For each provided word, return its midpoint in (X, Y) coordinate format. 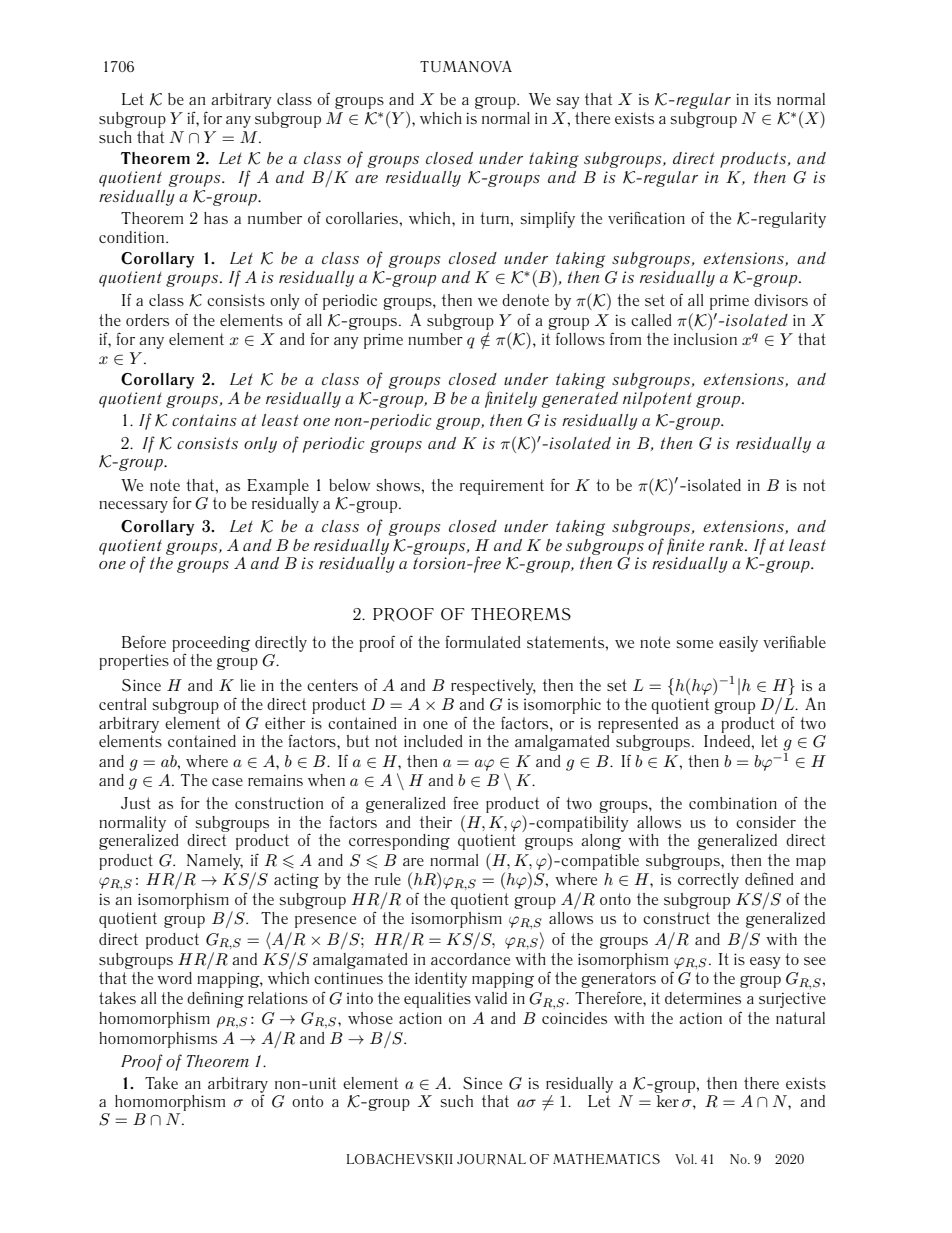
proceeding (211, 644)
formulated (483, 641)
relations (278, 998)
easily (738, 644)
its (763, 99)
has (216, 218)
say (568, 103)
